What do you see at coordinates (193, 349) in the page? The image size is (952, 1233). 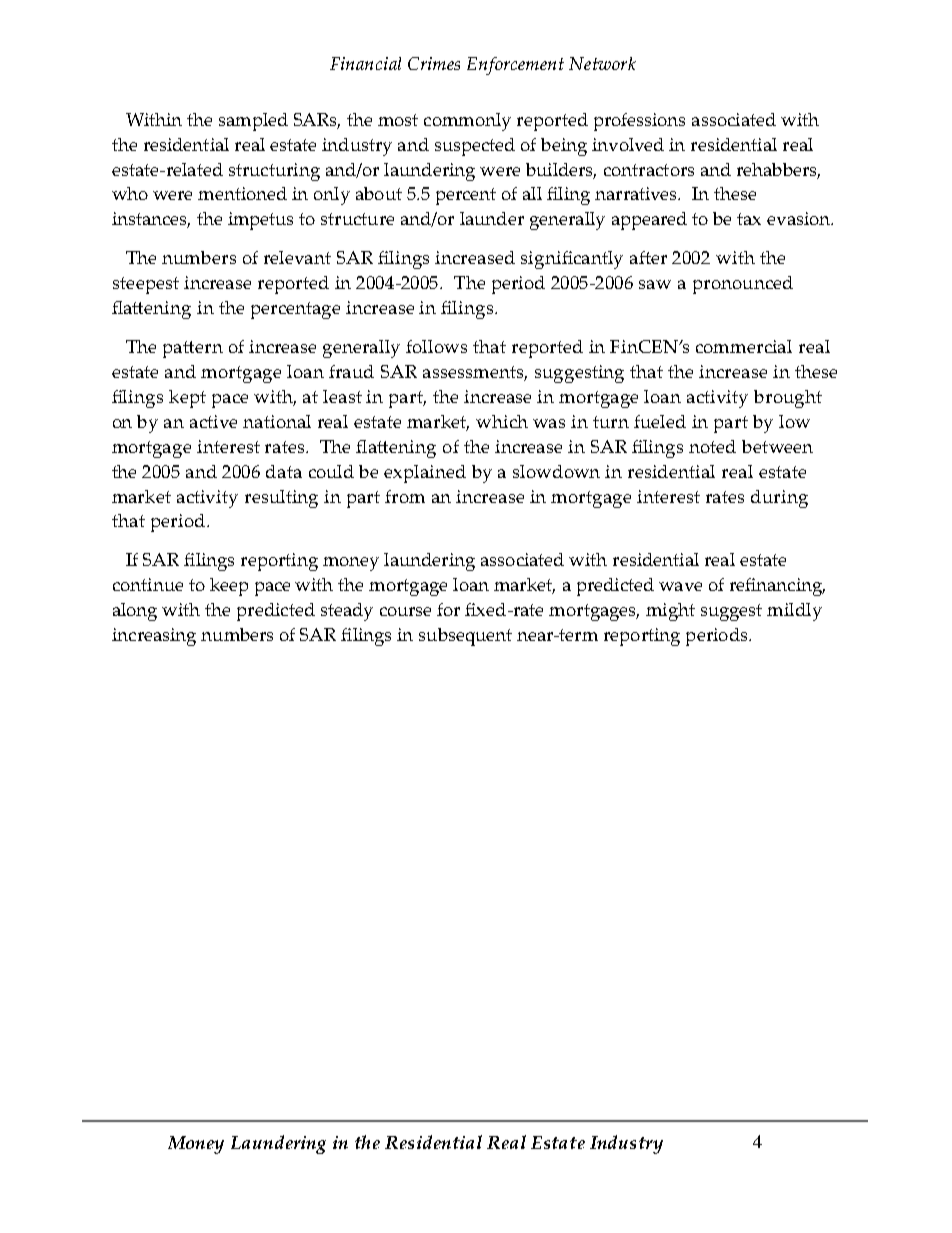 I see `pattern` at bounding box center [193, 349].
